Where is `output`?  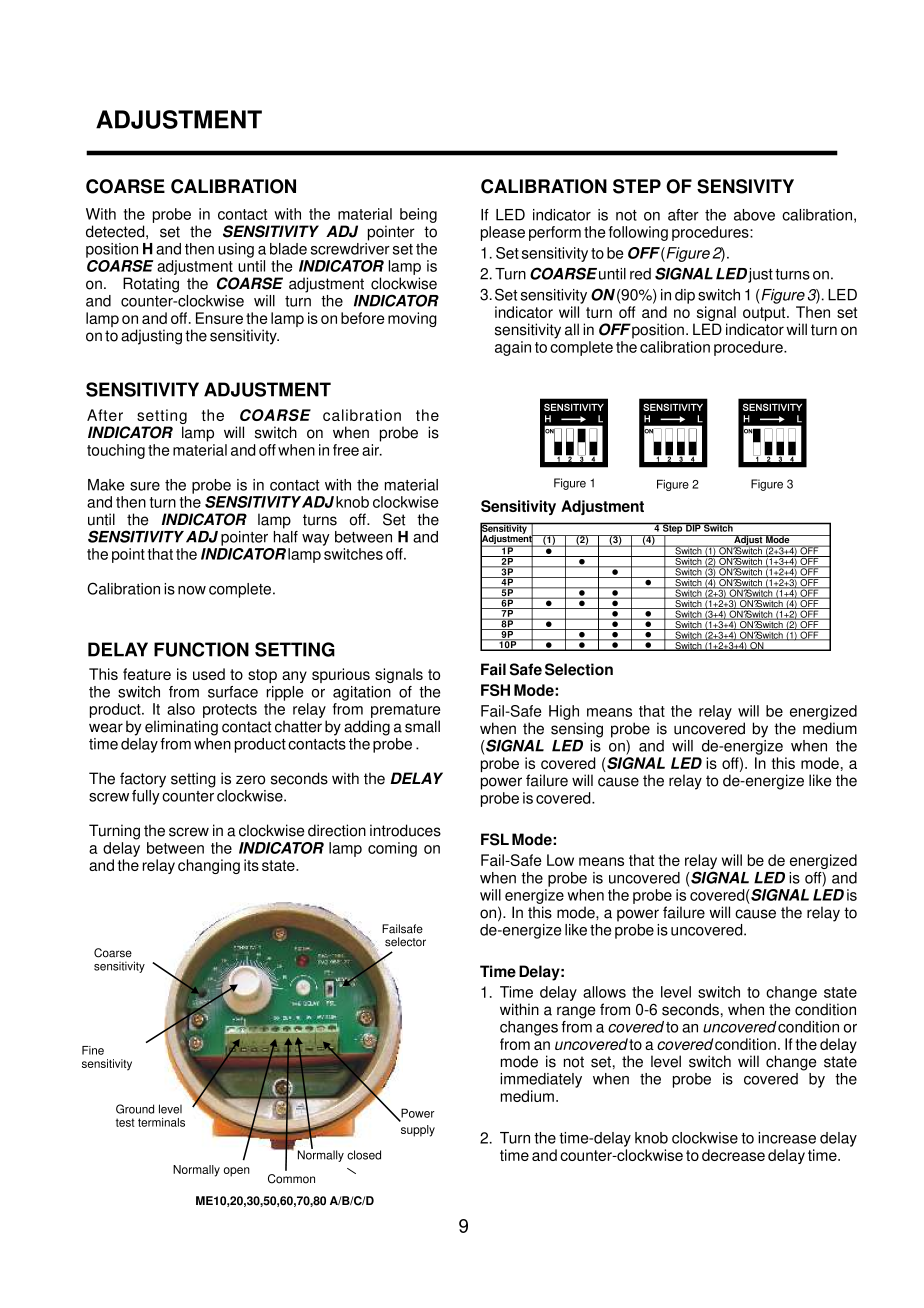 output is located at coordinates (765, 315).
